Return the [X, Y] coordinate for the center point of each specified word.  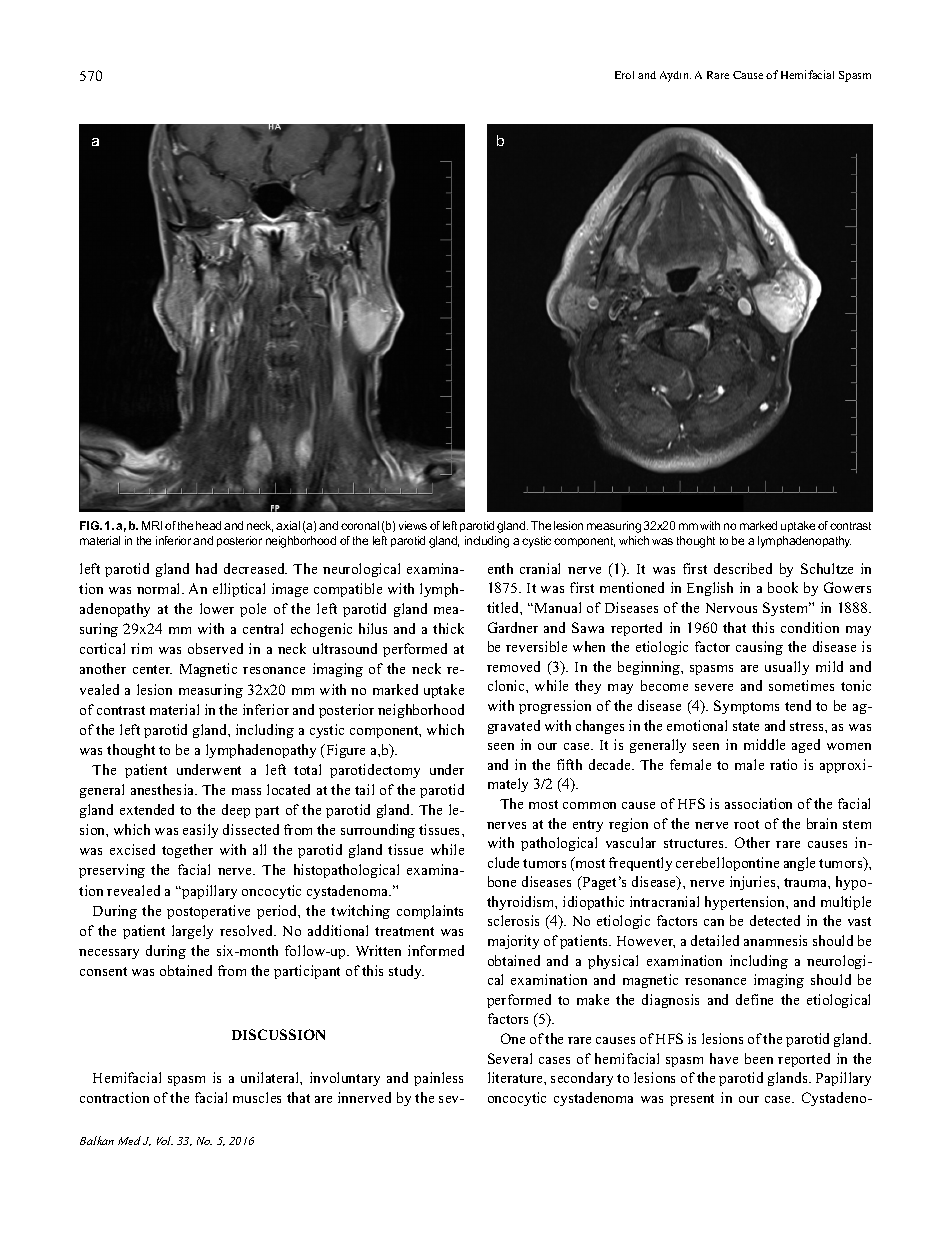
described [743, 568]
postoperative [208, 912]
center [152, 669]
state [746, 726]
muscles [257, 1097]
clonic [507, 685]
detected [775, 920]
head [208, 525]
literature [516, 1077]
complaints [430, 912]
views [413, 525]
